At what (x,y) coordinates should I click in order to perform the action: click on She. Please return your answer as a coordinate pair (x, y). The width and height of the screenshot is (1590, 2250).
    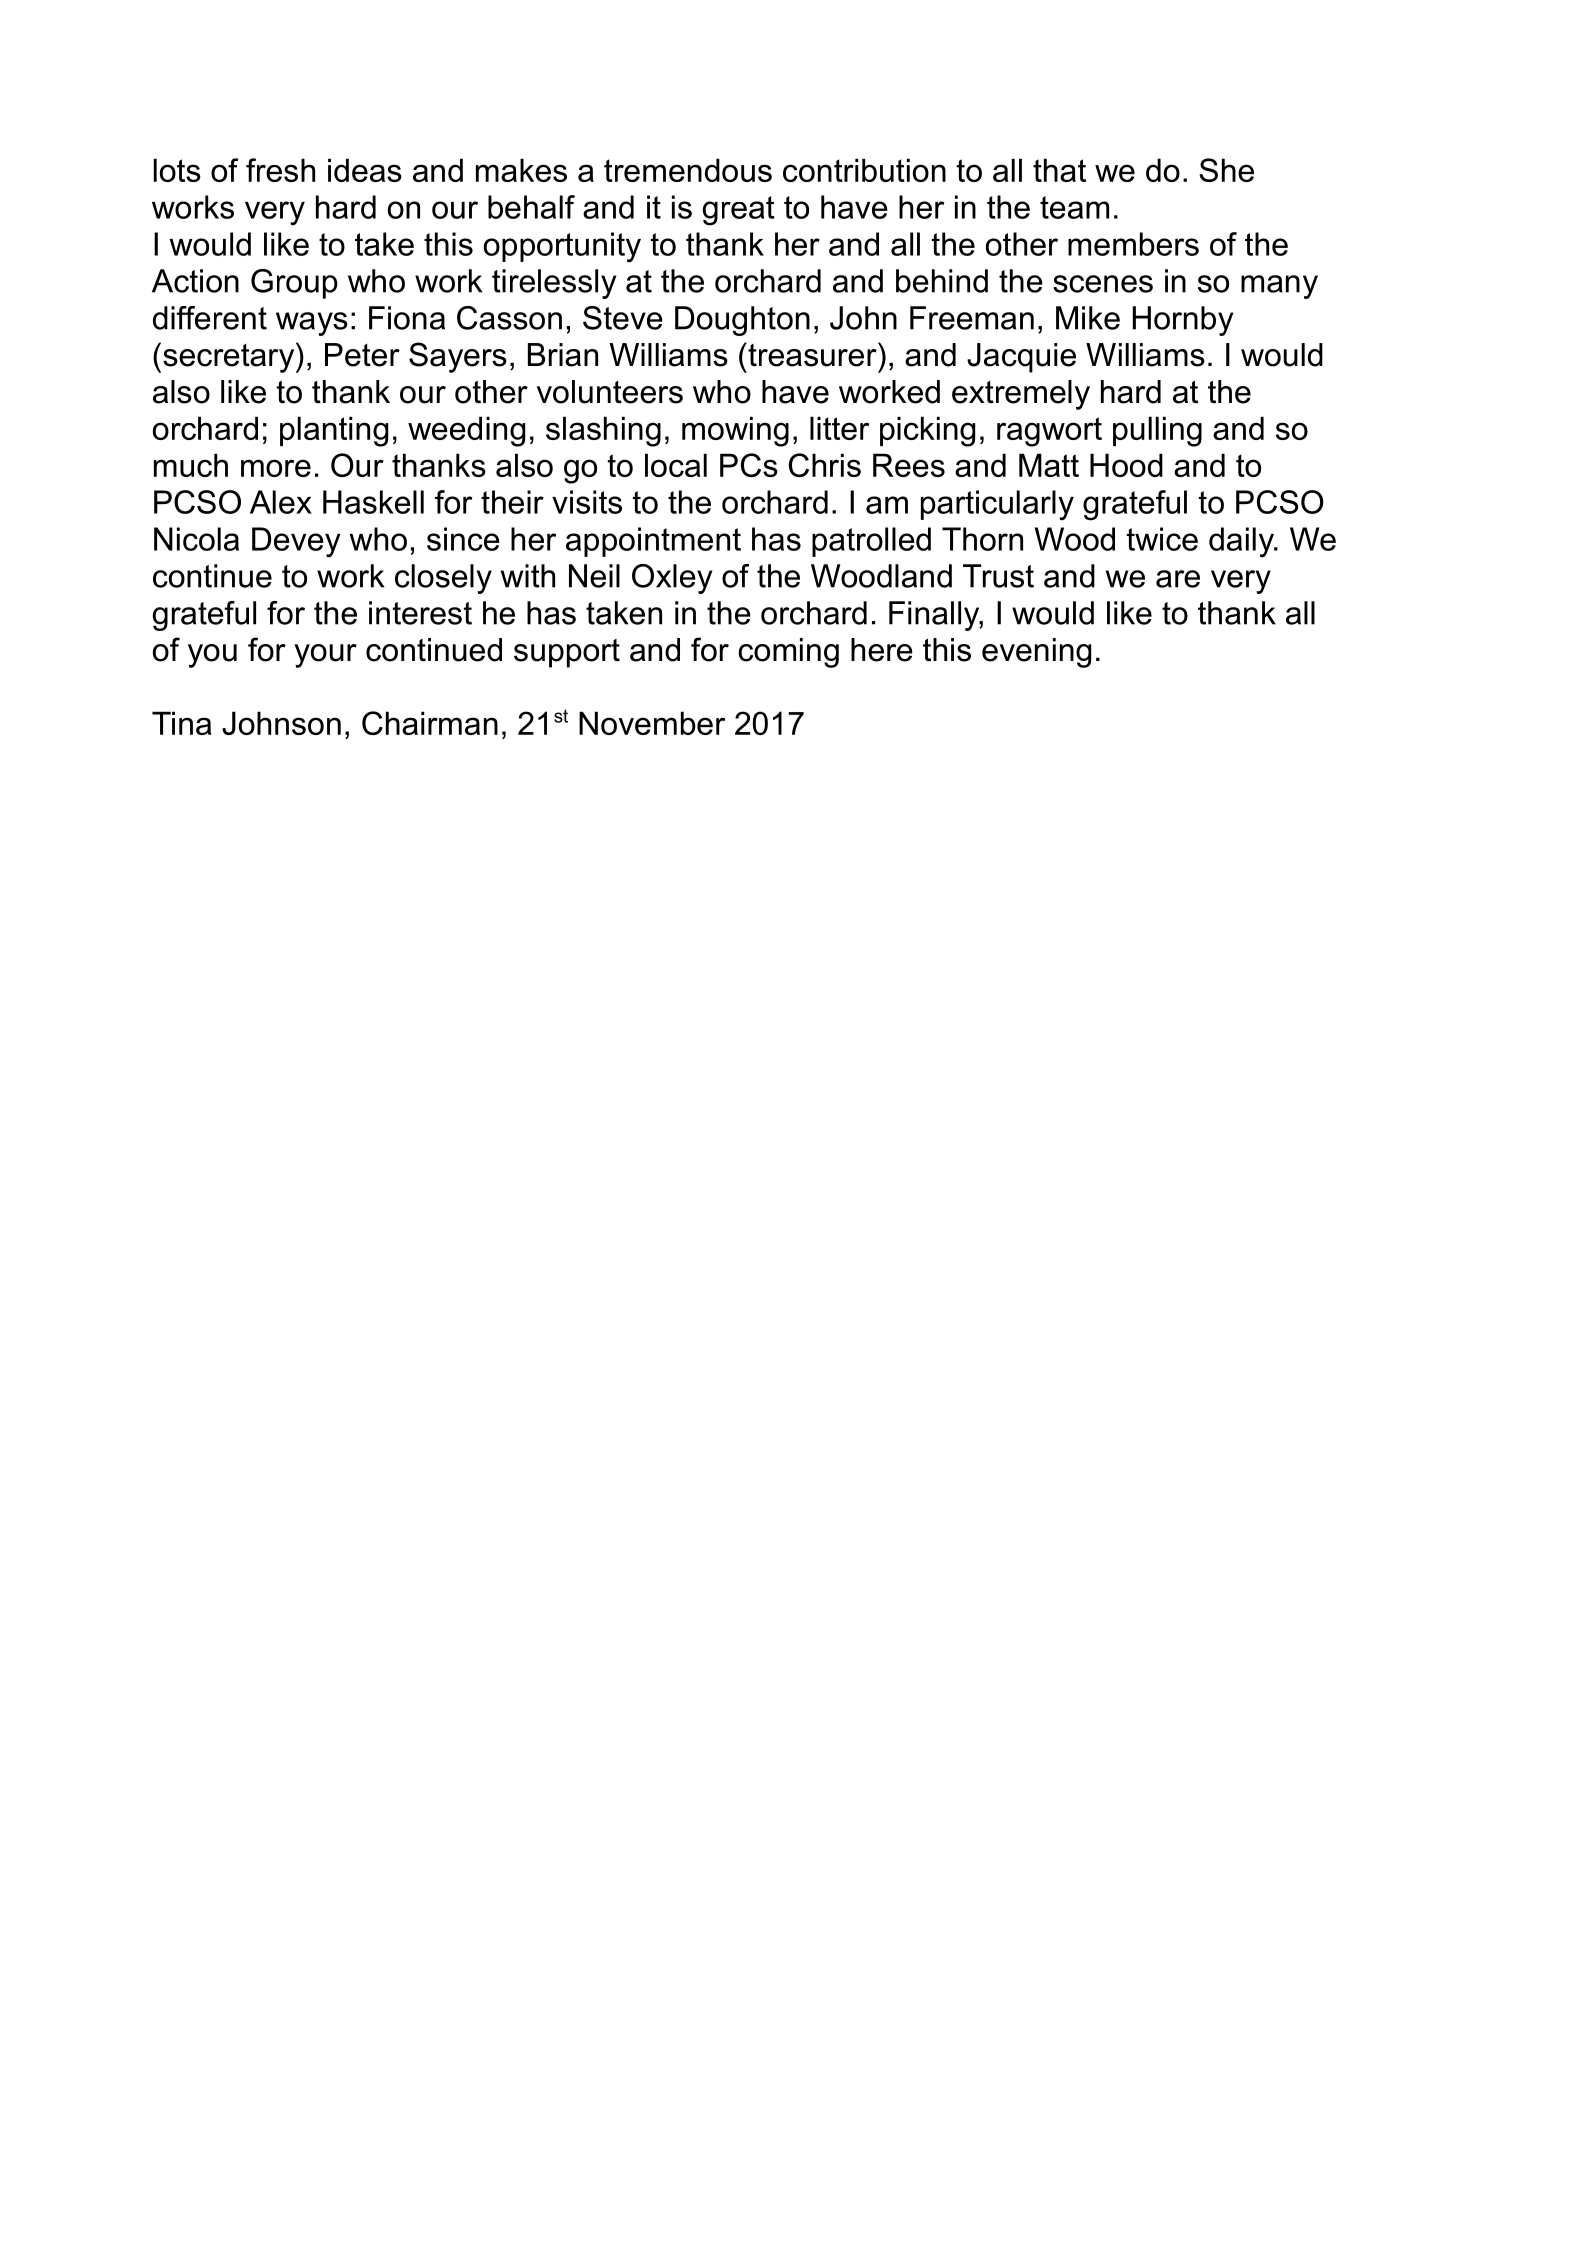
    Looking at the image, I should click on (1226, 170).
